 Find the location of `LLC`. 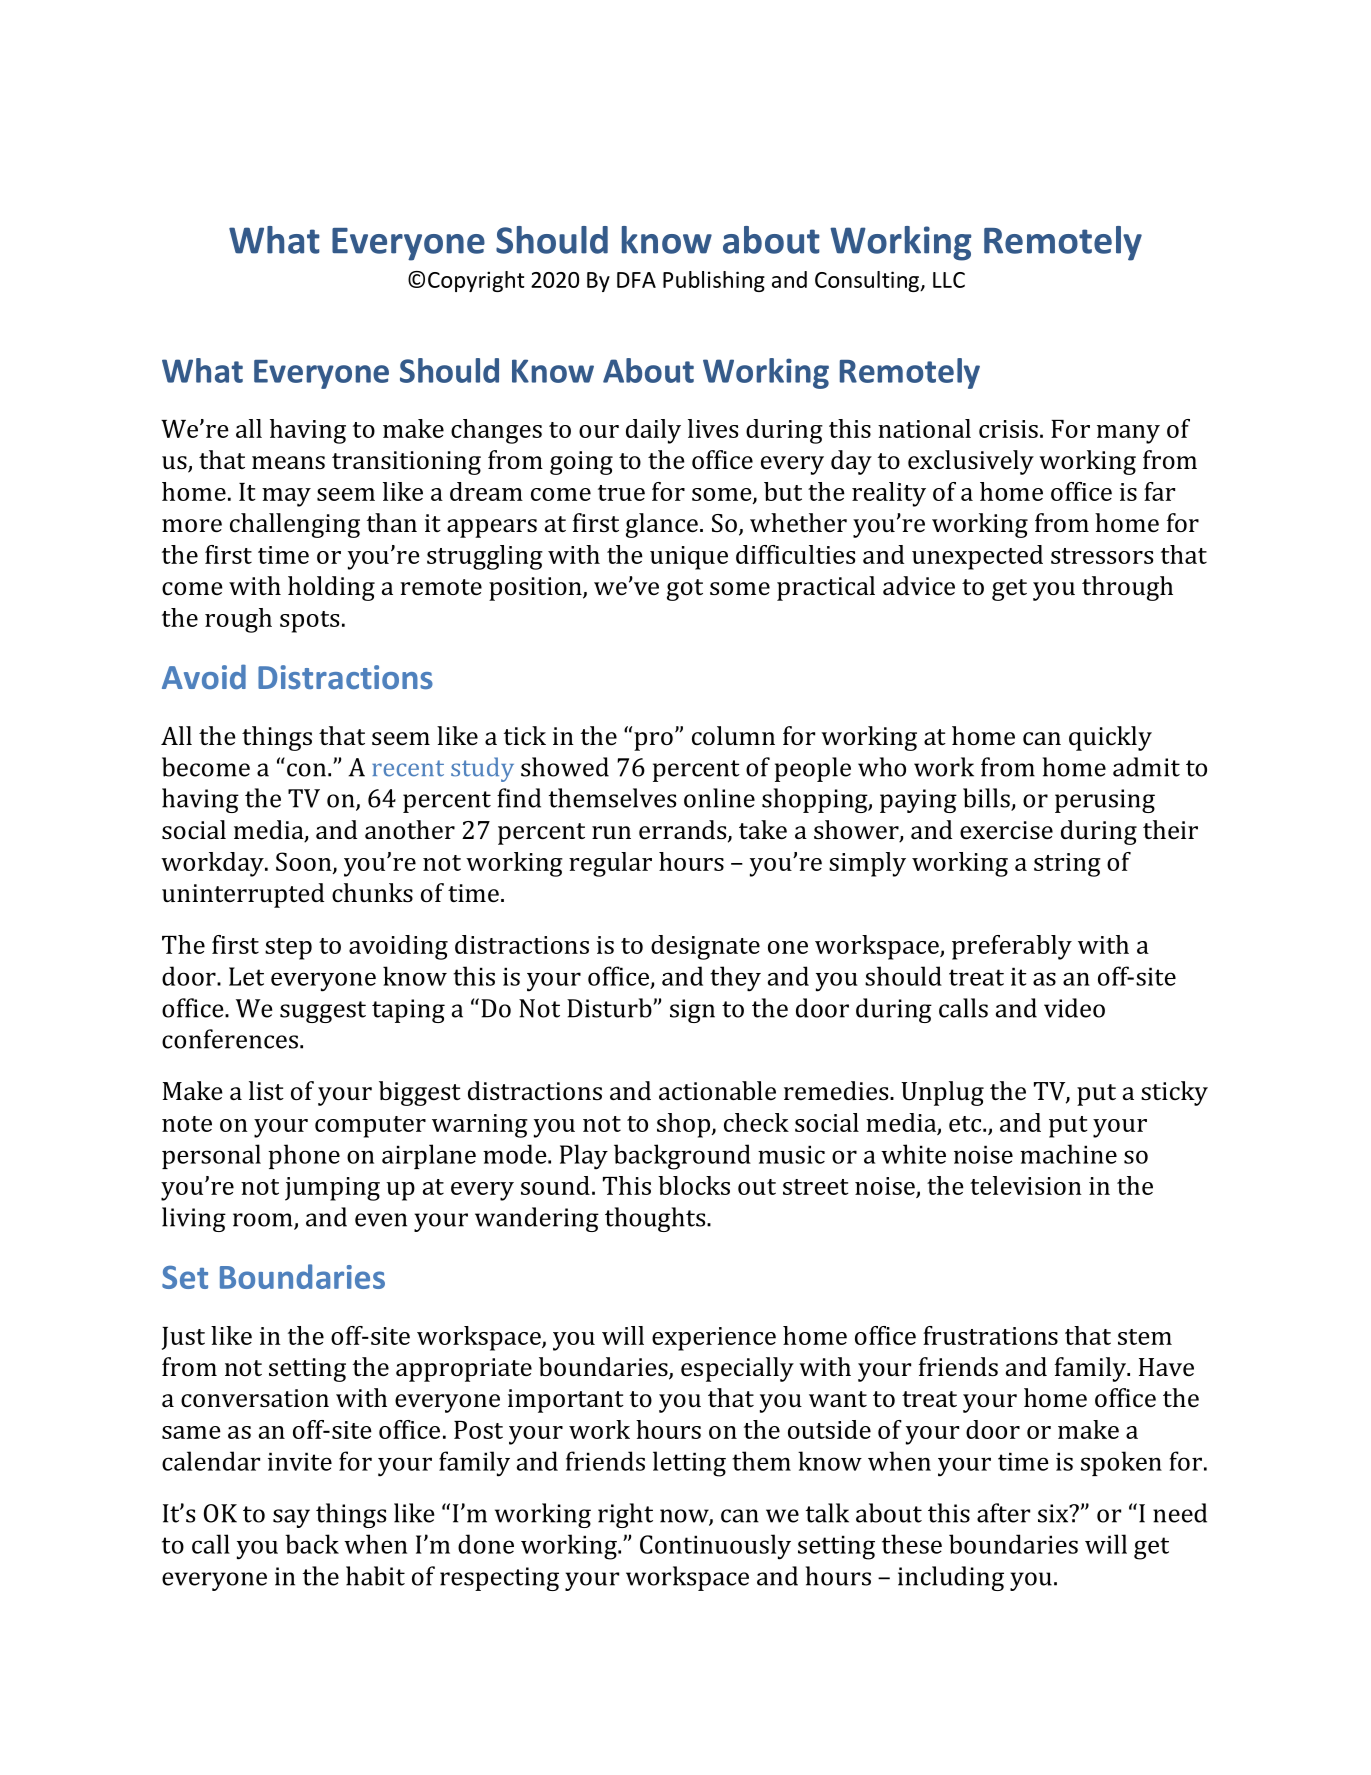

LLC is located at coordinates (949, 280).
